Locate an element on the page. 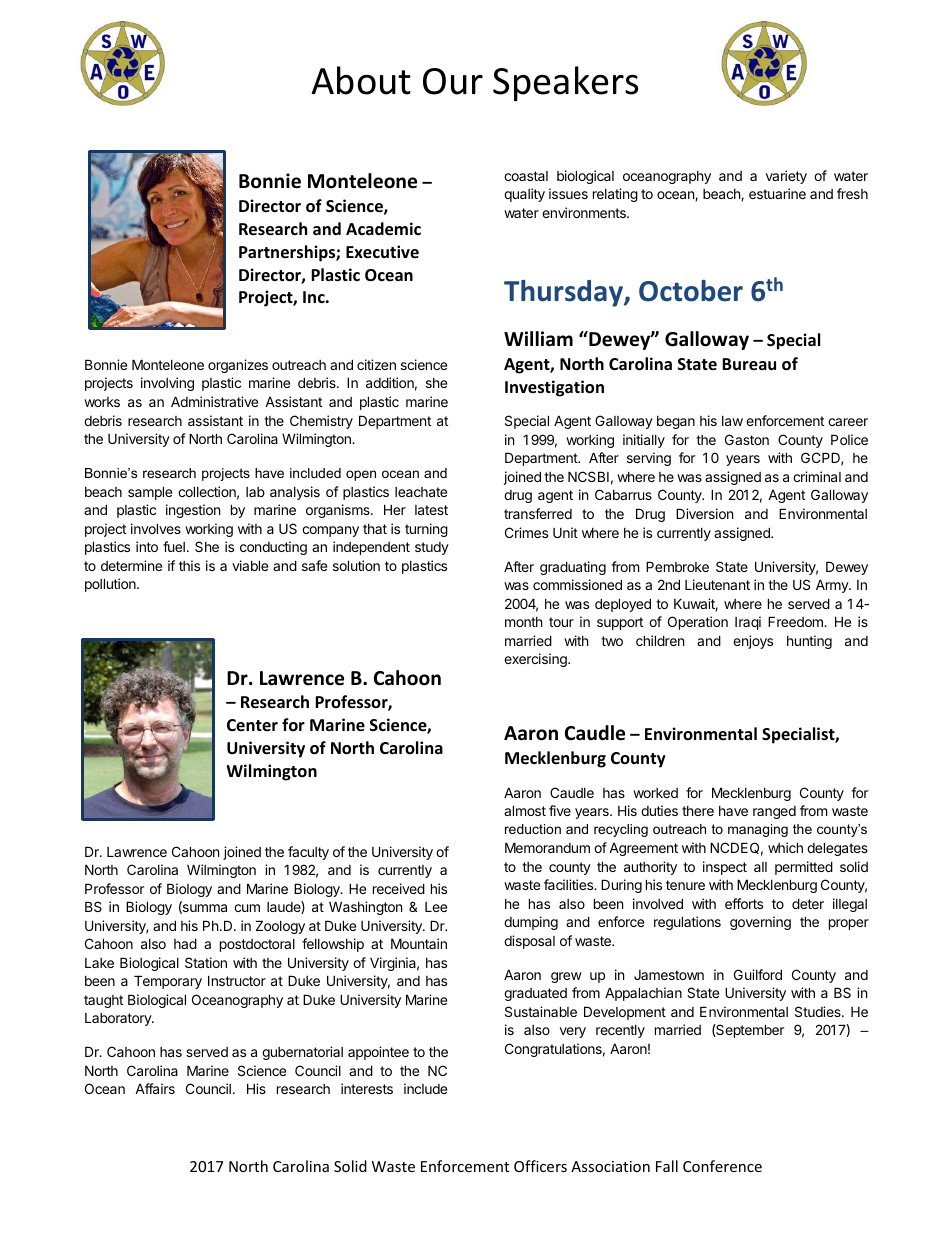 This image has height=1233, width=952. this is located at coordinates (189, 565).
